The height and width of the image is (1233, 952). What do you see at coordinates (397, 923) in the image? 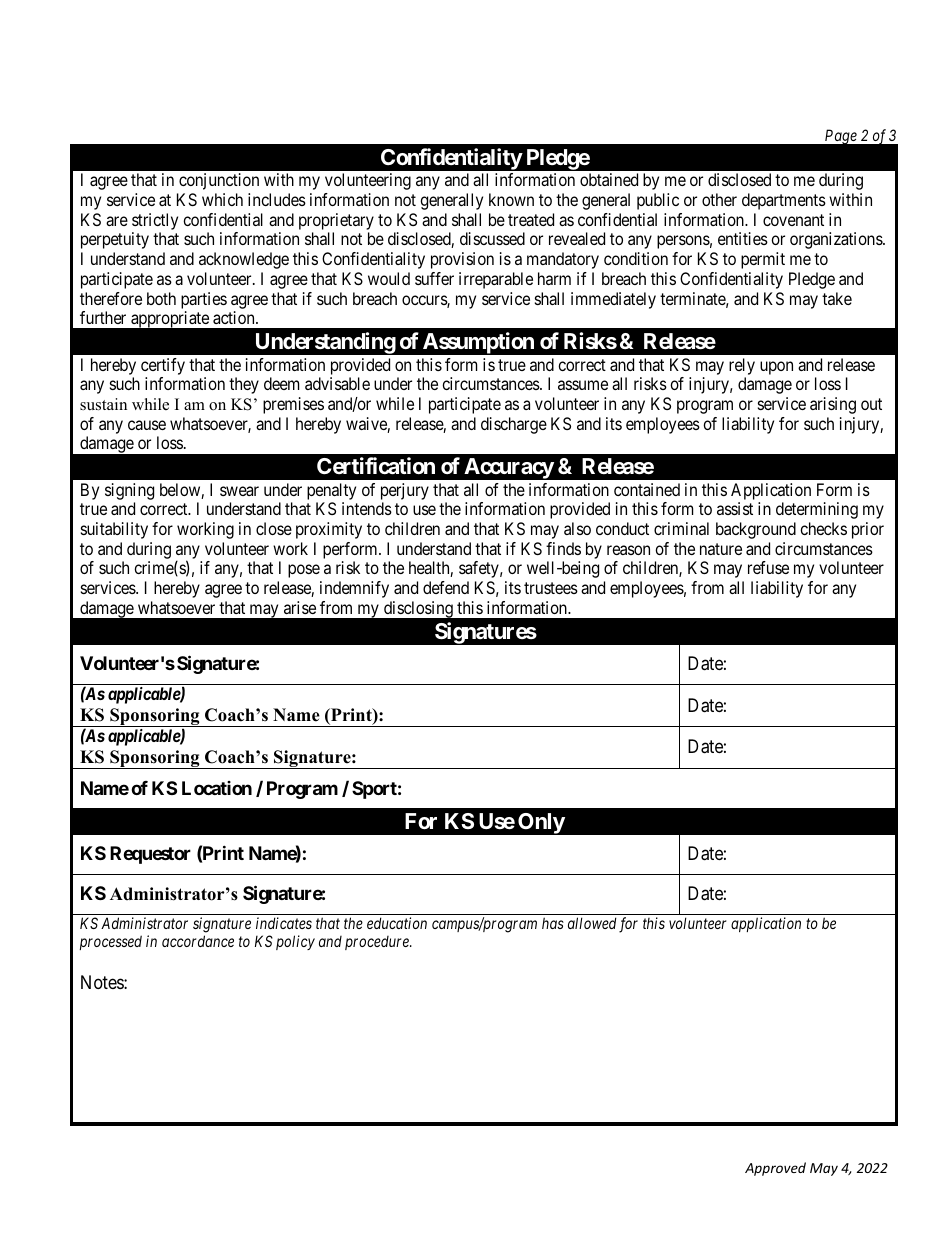
I see `education` at bounding box center [397, 923].
